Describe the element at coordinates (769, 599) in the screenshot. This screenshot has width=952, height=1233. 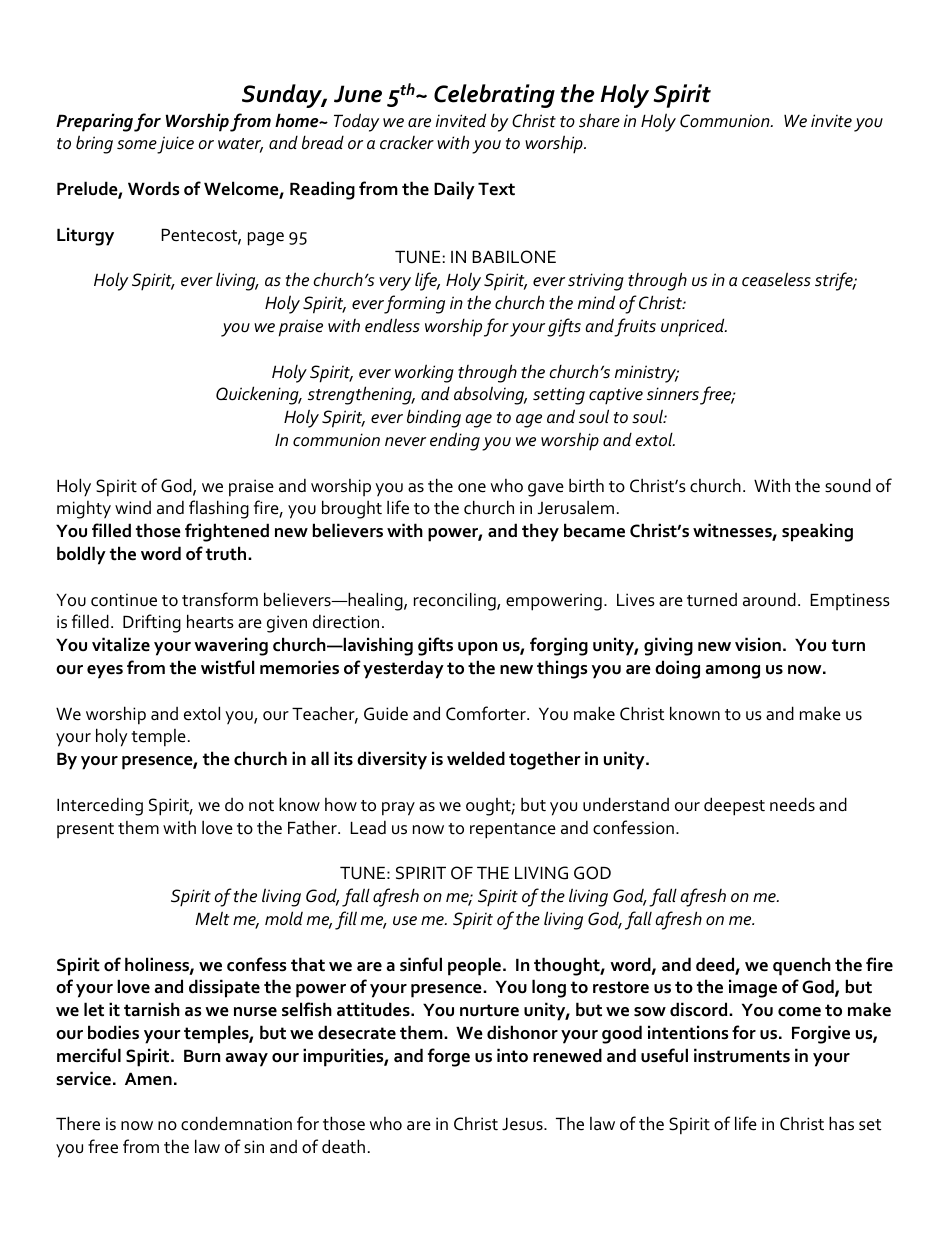
I see `around` at that location.
